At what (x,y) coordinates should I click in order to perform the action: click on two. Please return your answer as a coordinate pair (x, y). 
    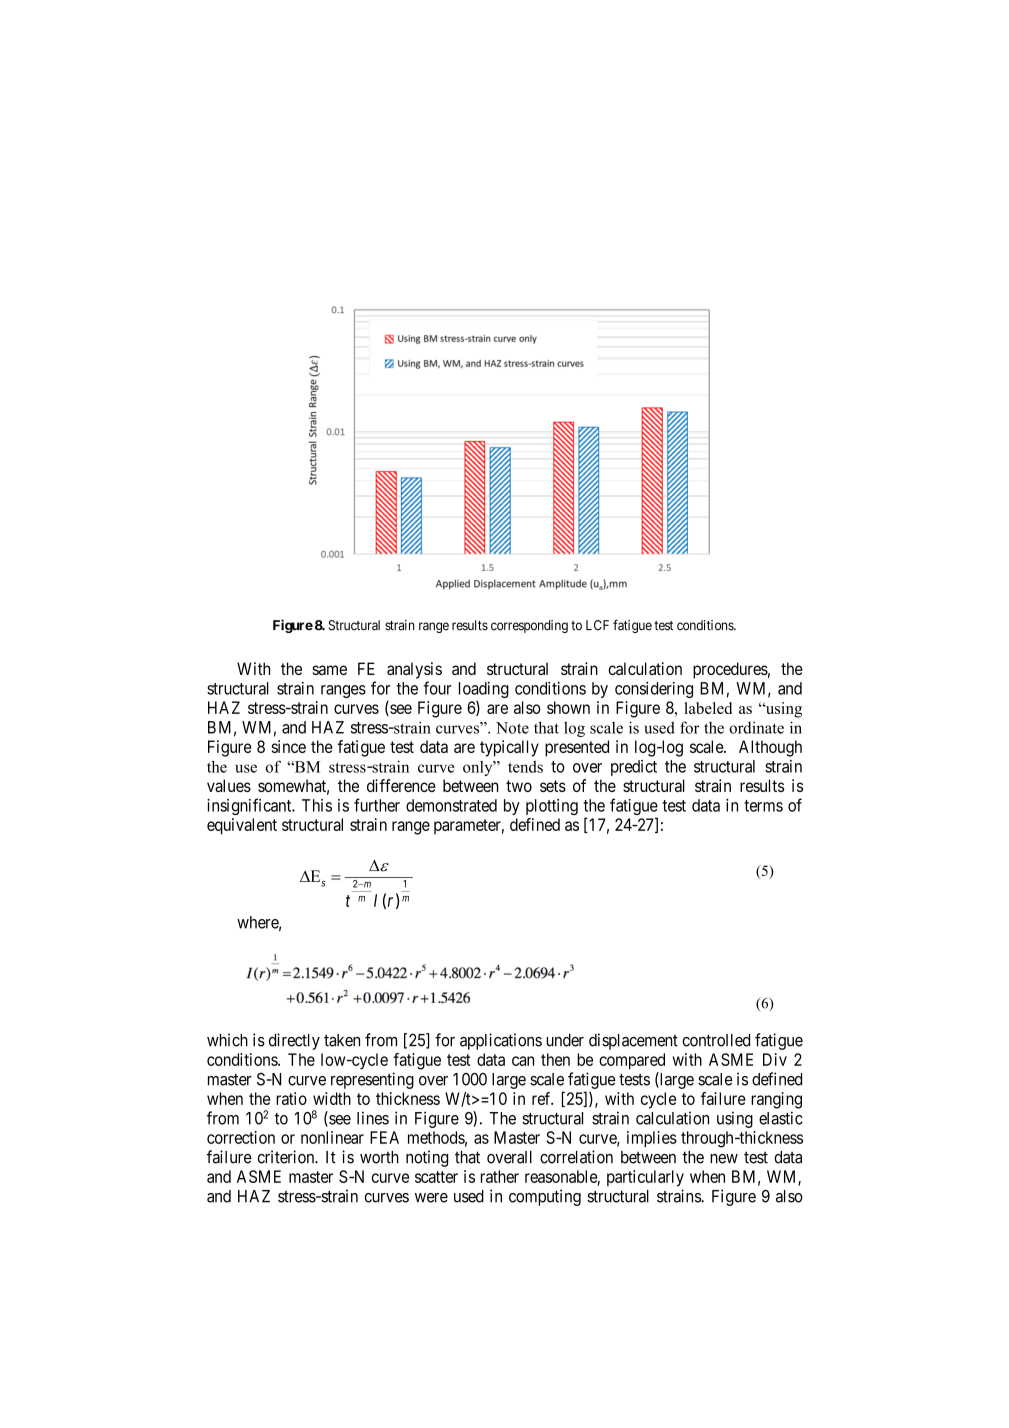
    Looking at the image, I should click on (519, 786).
